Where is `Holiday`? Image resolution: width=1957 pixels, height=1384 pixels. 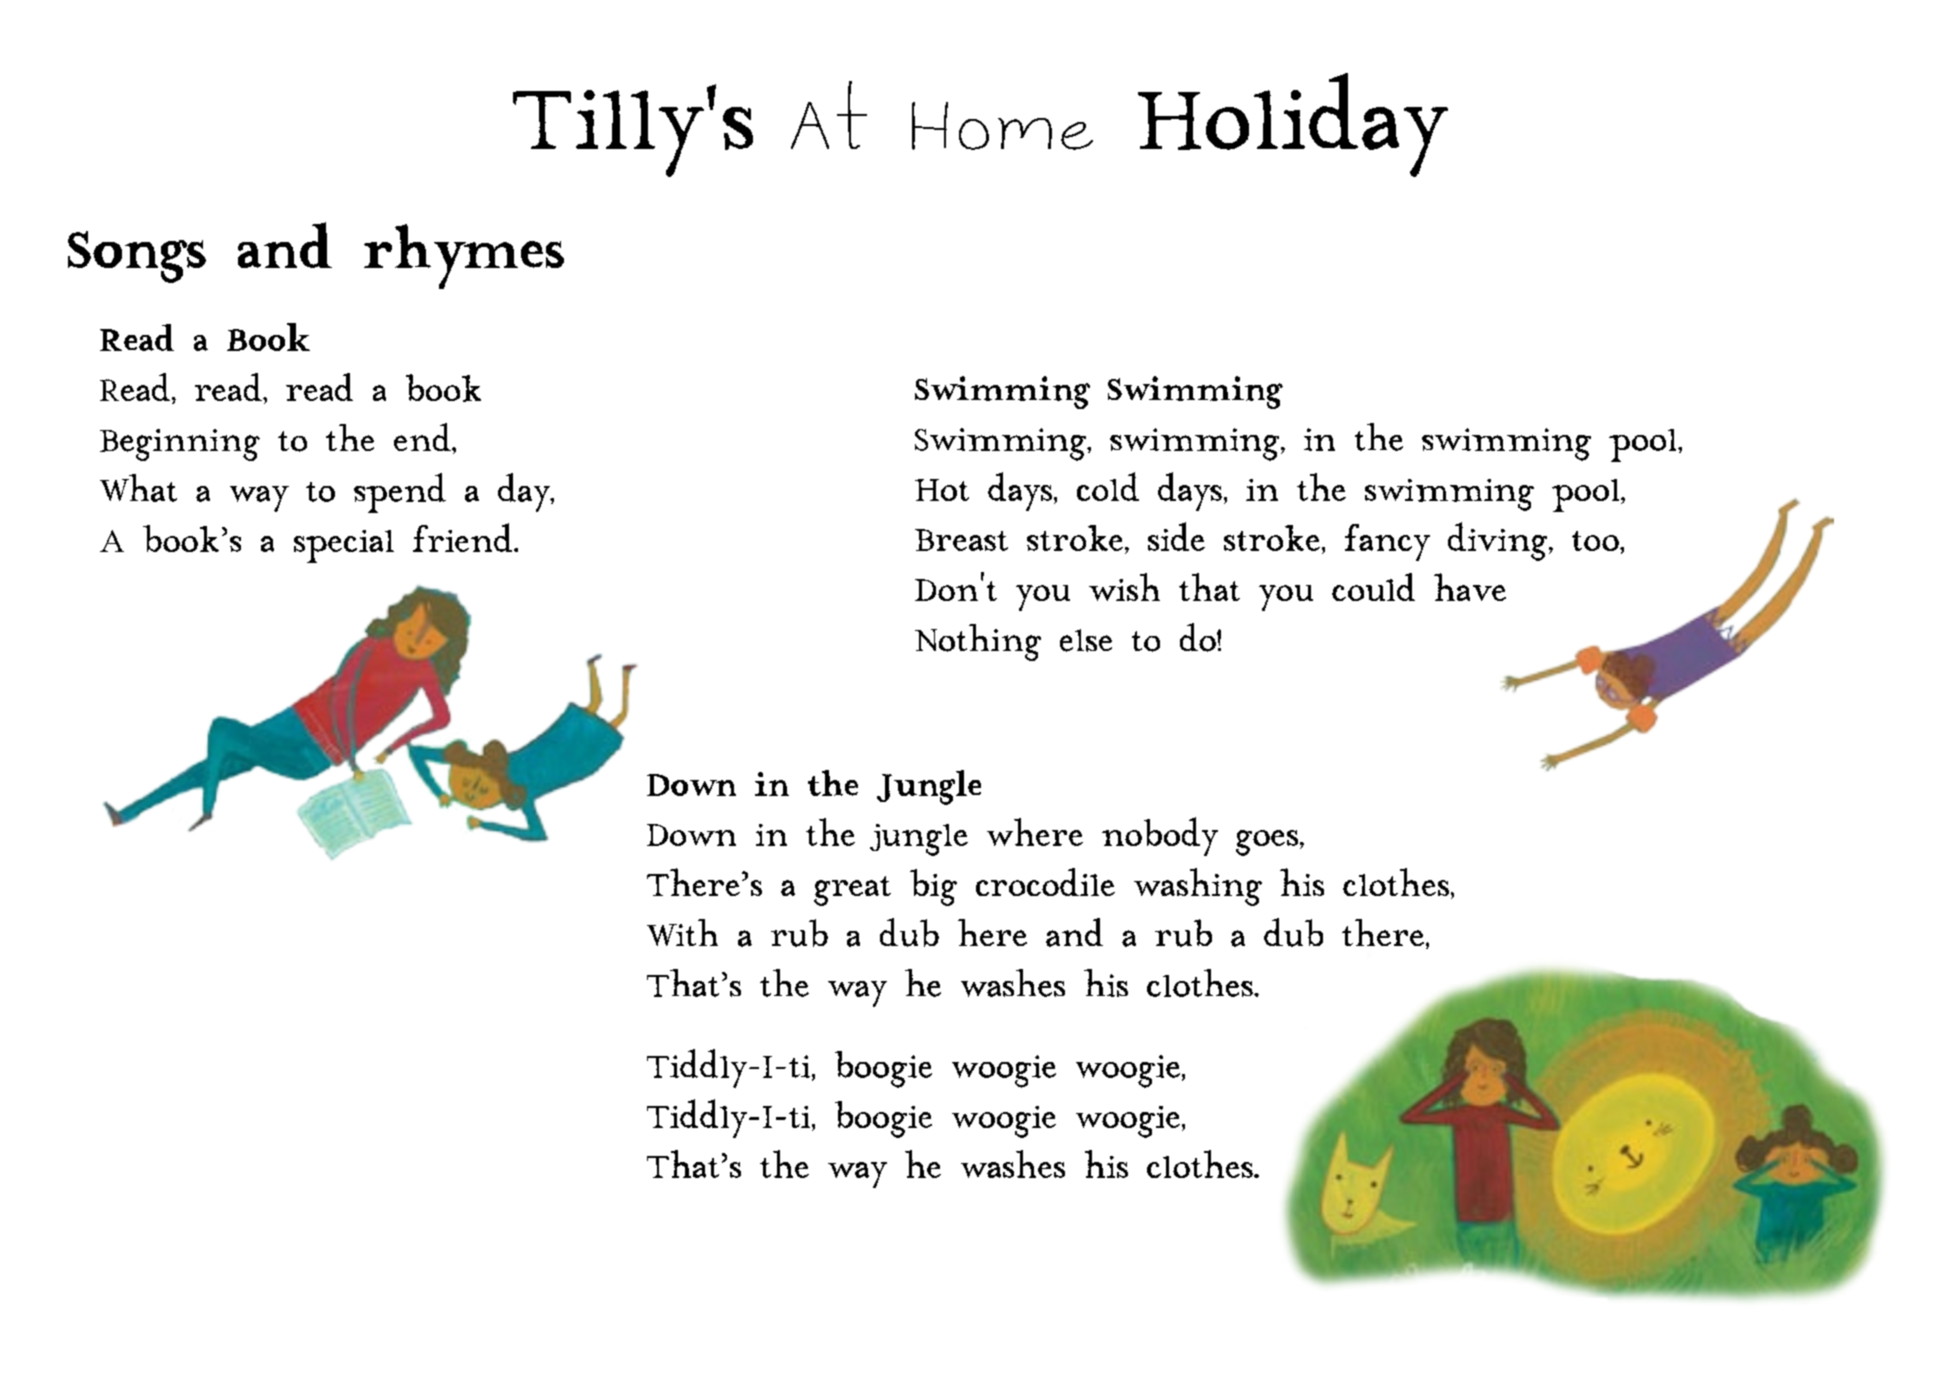 Holiday is located at coordinates (1293, 125).
